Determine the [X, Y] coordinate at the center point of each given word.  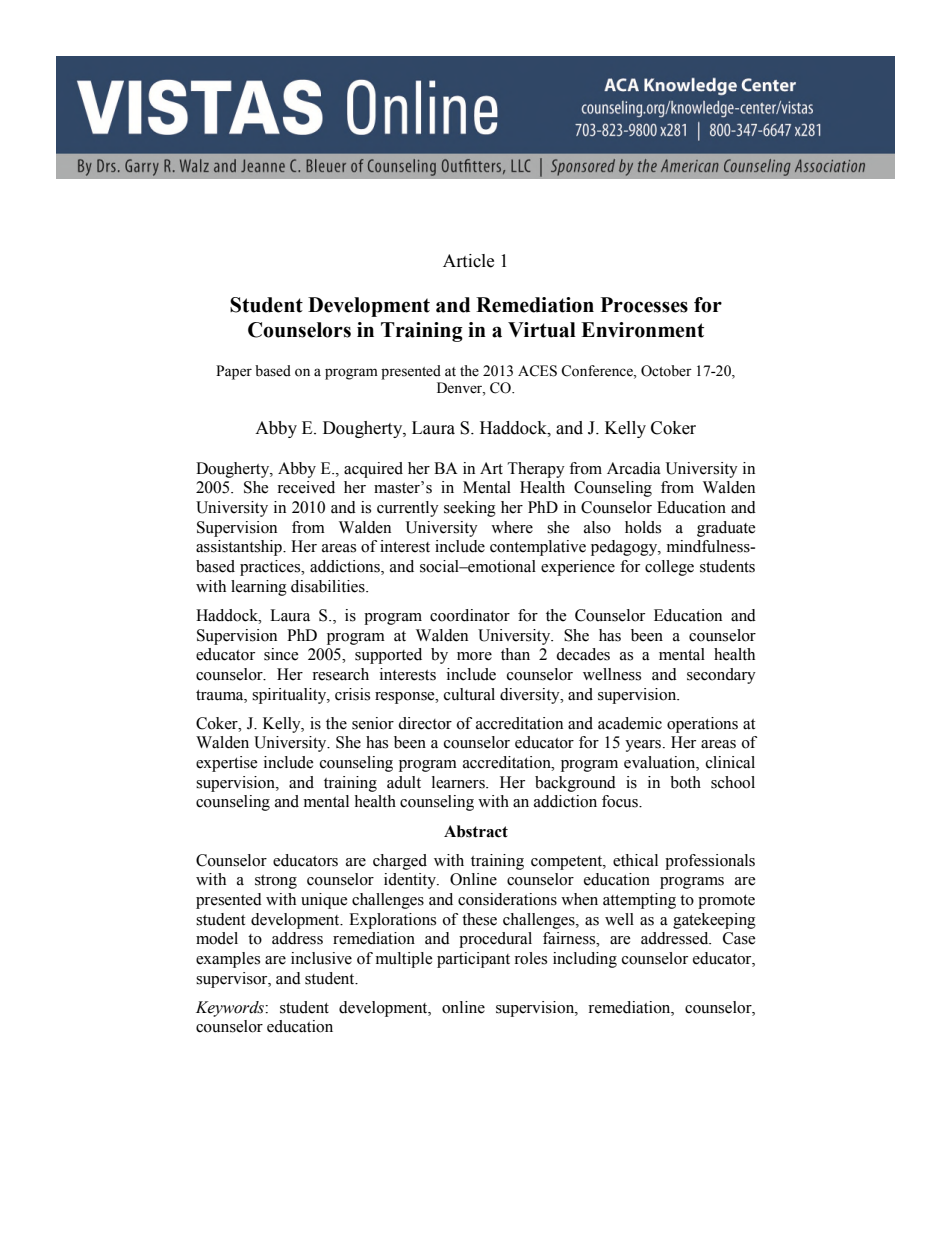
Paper [234, 372]
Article [468, 261]
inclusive [321, 958]
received [306, 487]
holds [643, 527]
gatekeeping [714, 921]
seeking [470, 509]
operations [702, 725]
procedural [495, 940]
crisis [352, 694]
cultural [469, 694]
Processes [644, 305]
